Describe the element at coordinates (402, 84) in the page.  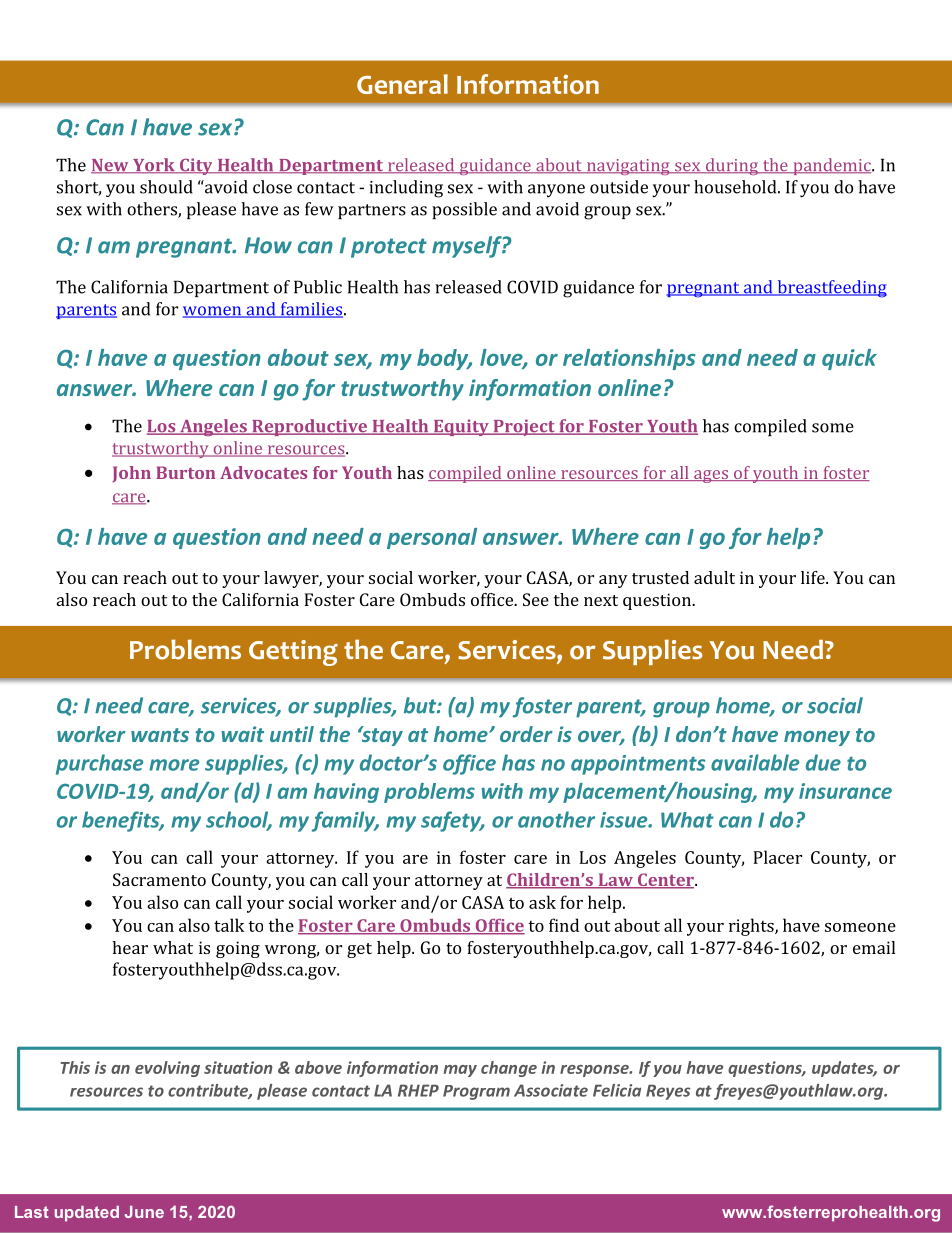
I see `General` at that location.
